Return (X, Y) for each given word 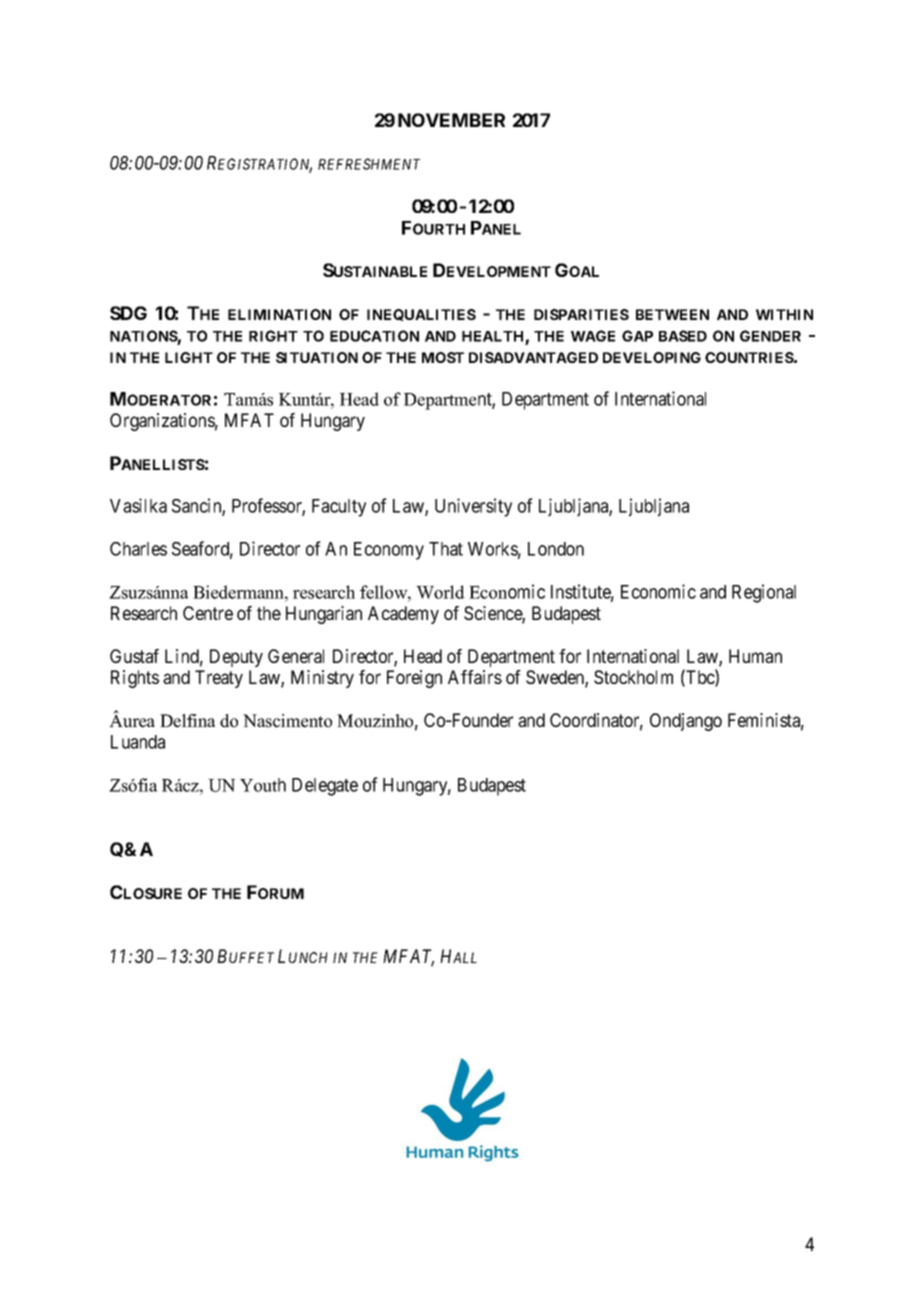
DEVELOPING (652, 357)
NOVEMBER (451, 120)
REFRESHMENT (369, 164)
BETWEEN (672, 314)
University (473, 507)
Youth (263, 785)
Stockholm (633, 677)
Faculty (339, 508)
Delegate (325, 787)
